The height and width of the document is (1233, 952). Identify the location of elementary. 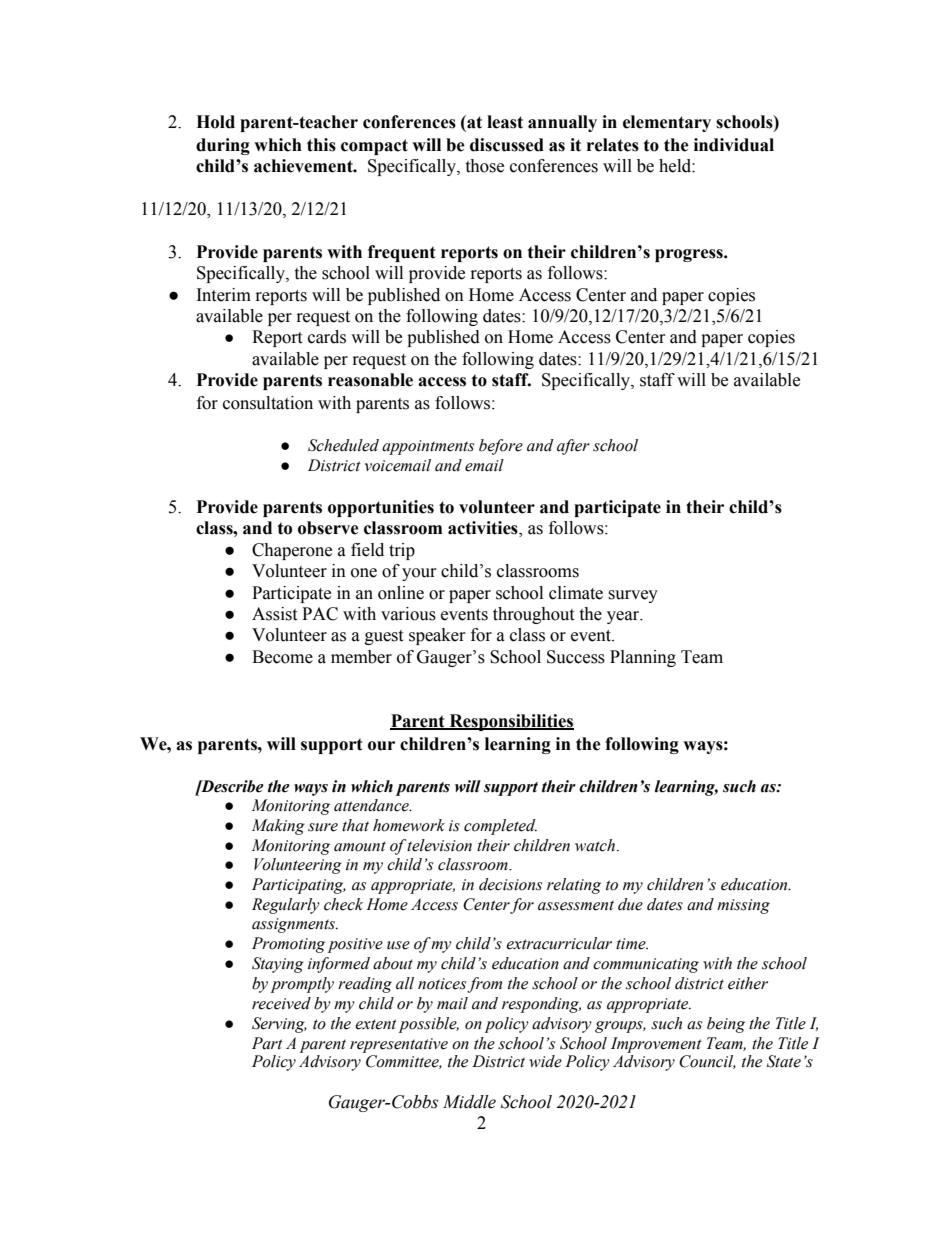
(667, 123).
